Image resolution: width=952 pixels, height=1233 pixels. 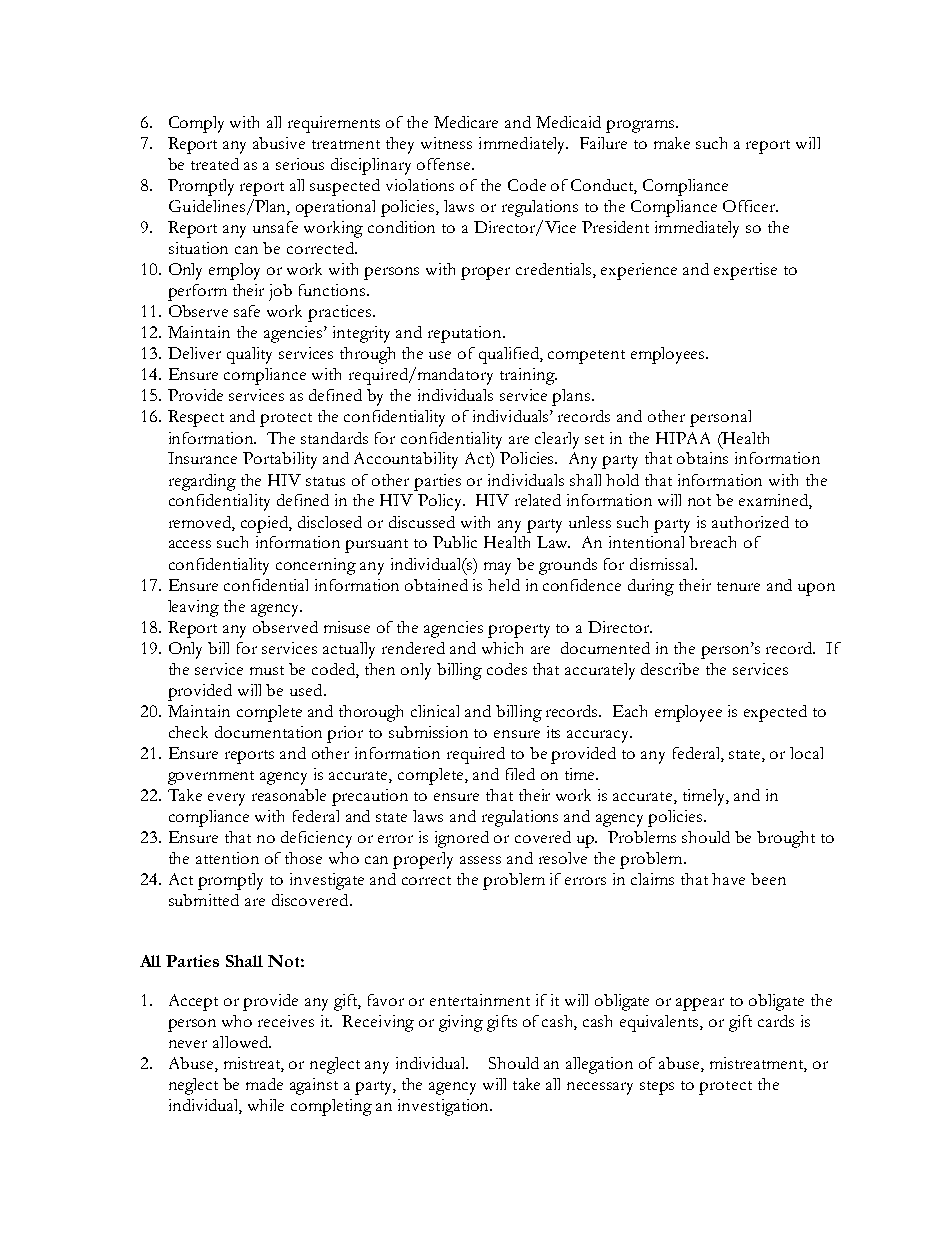 What do you see at coordinates (279, 143) in the screenshot?
I see `abusive` at bounding box center [279, 143].
